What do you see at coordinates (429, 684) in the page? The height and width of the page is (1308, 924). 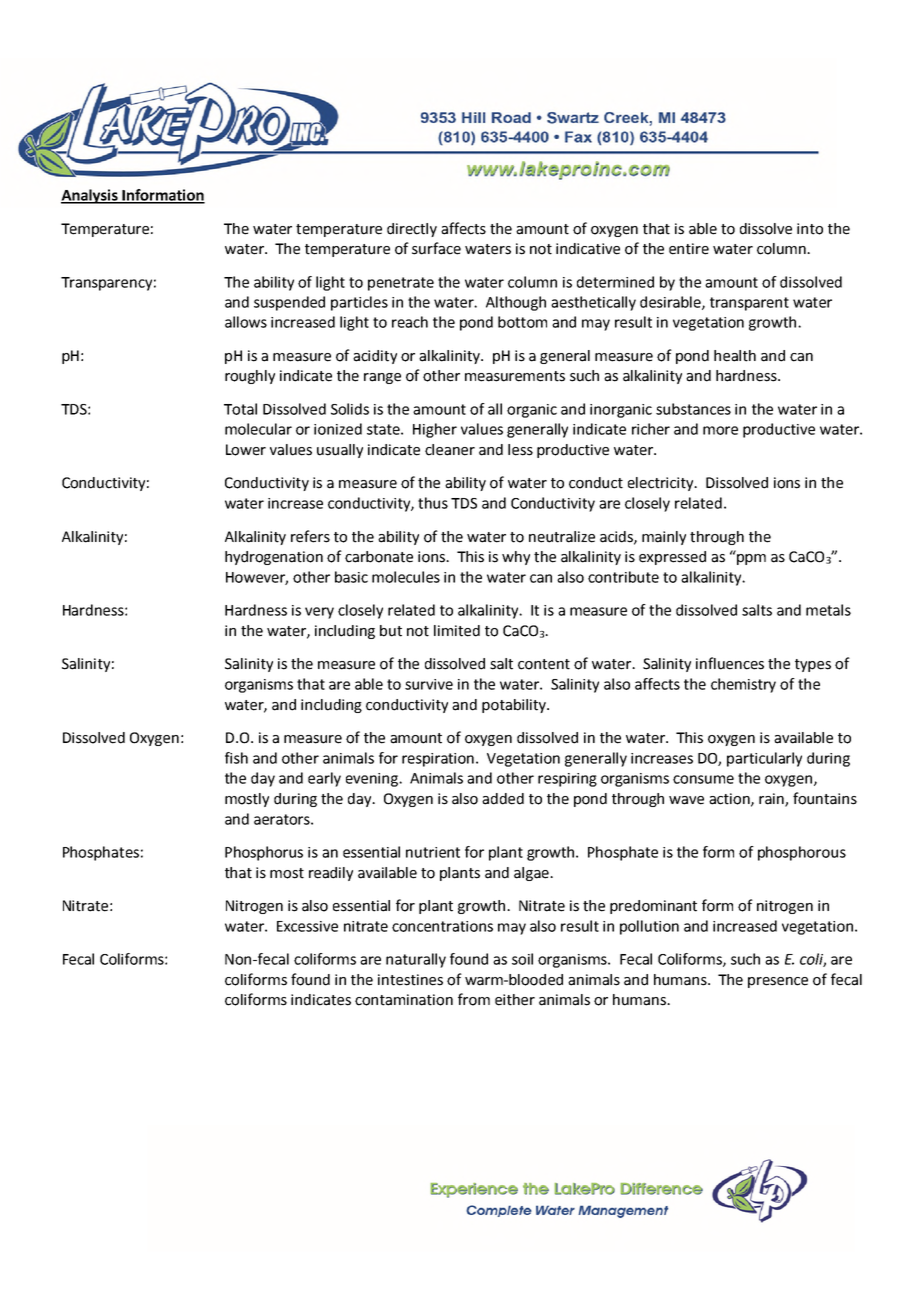 I see `survive` at bounding box center [429, 684].
